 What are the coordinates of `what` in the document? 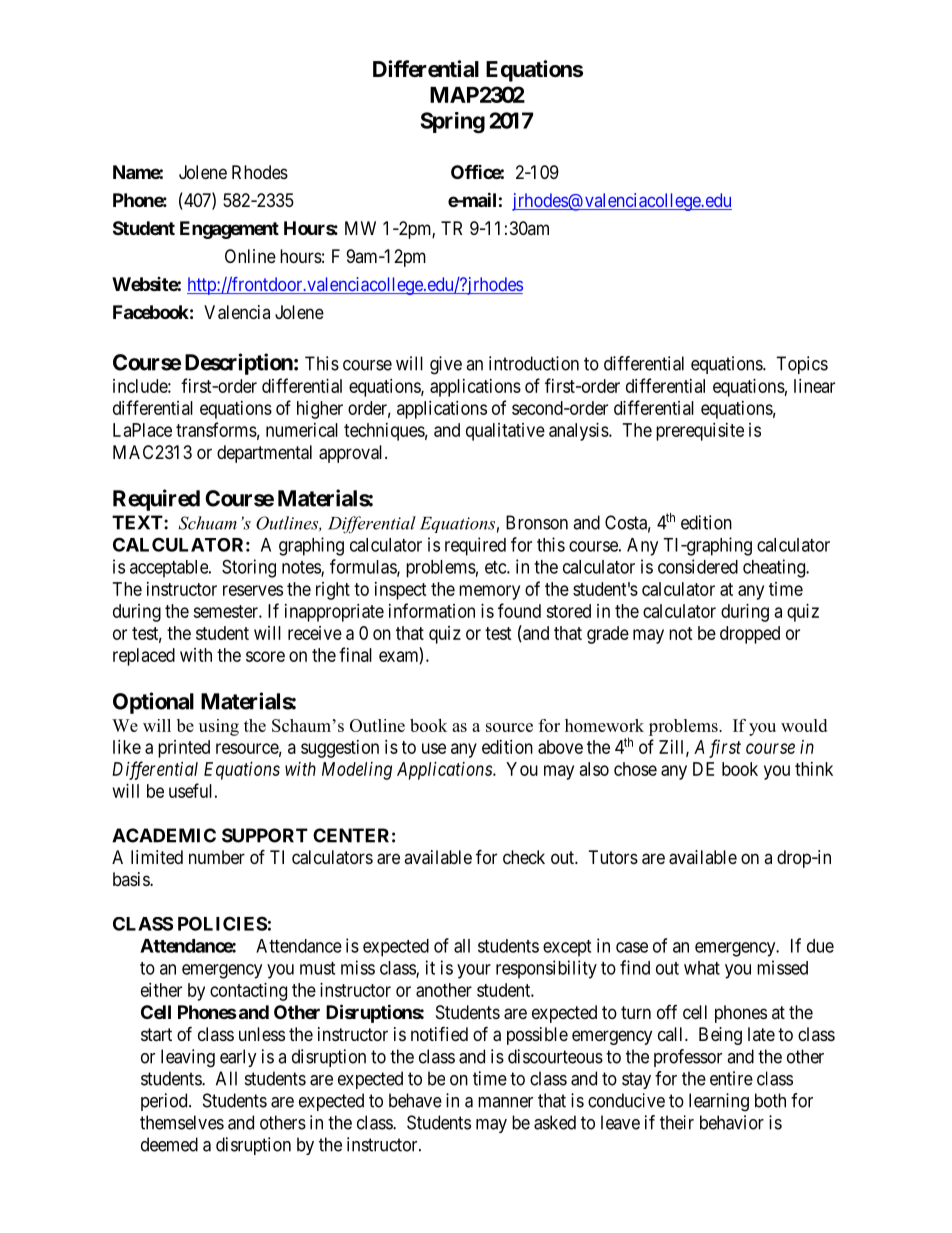 It's located at (702, 968).
